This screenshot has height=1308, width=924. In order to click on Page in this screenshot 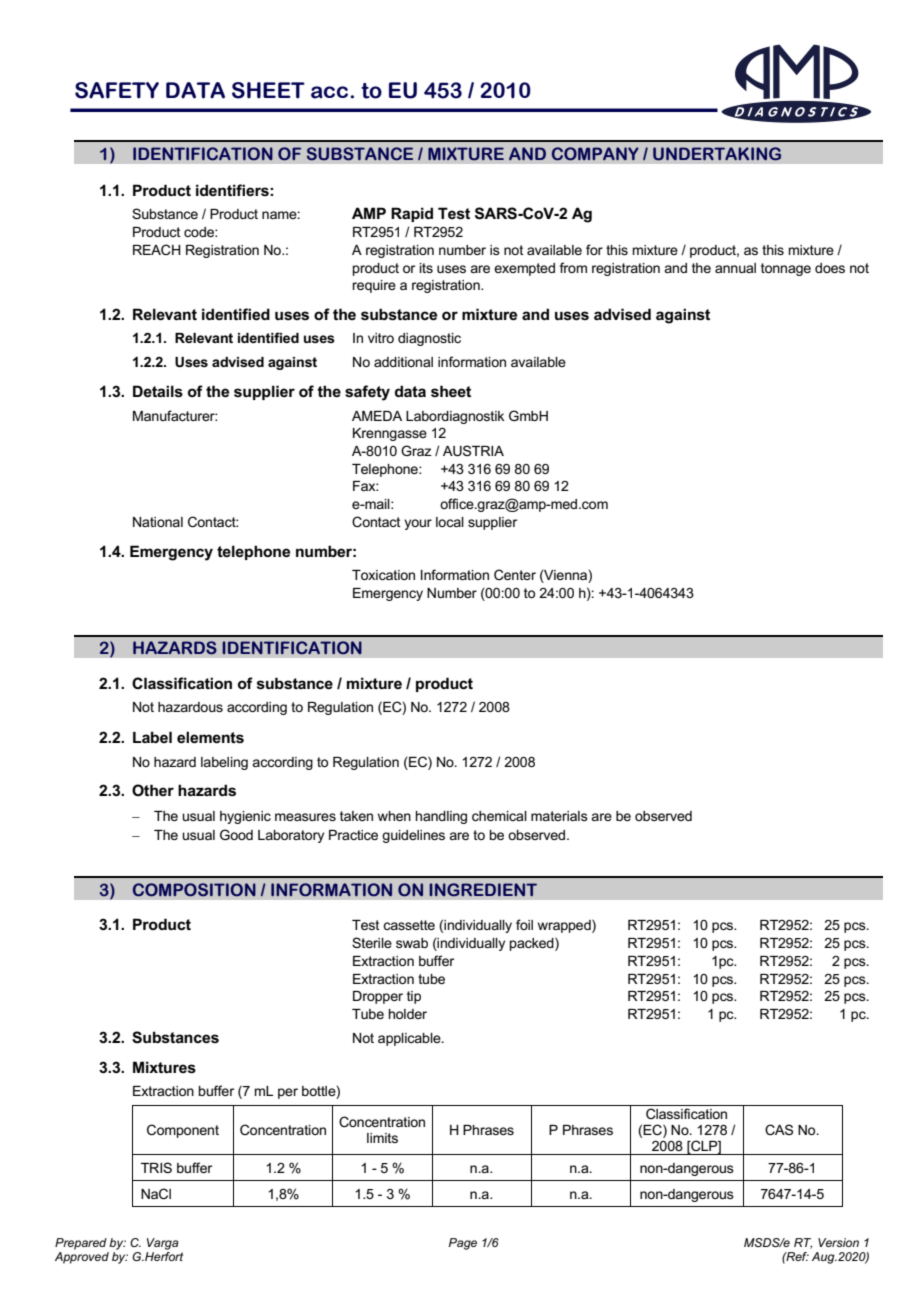, I will do `click(463, 1244)`.
